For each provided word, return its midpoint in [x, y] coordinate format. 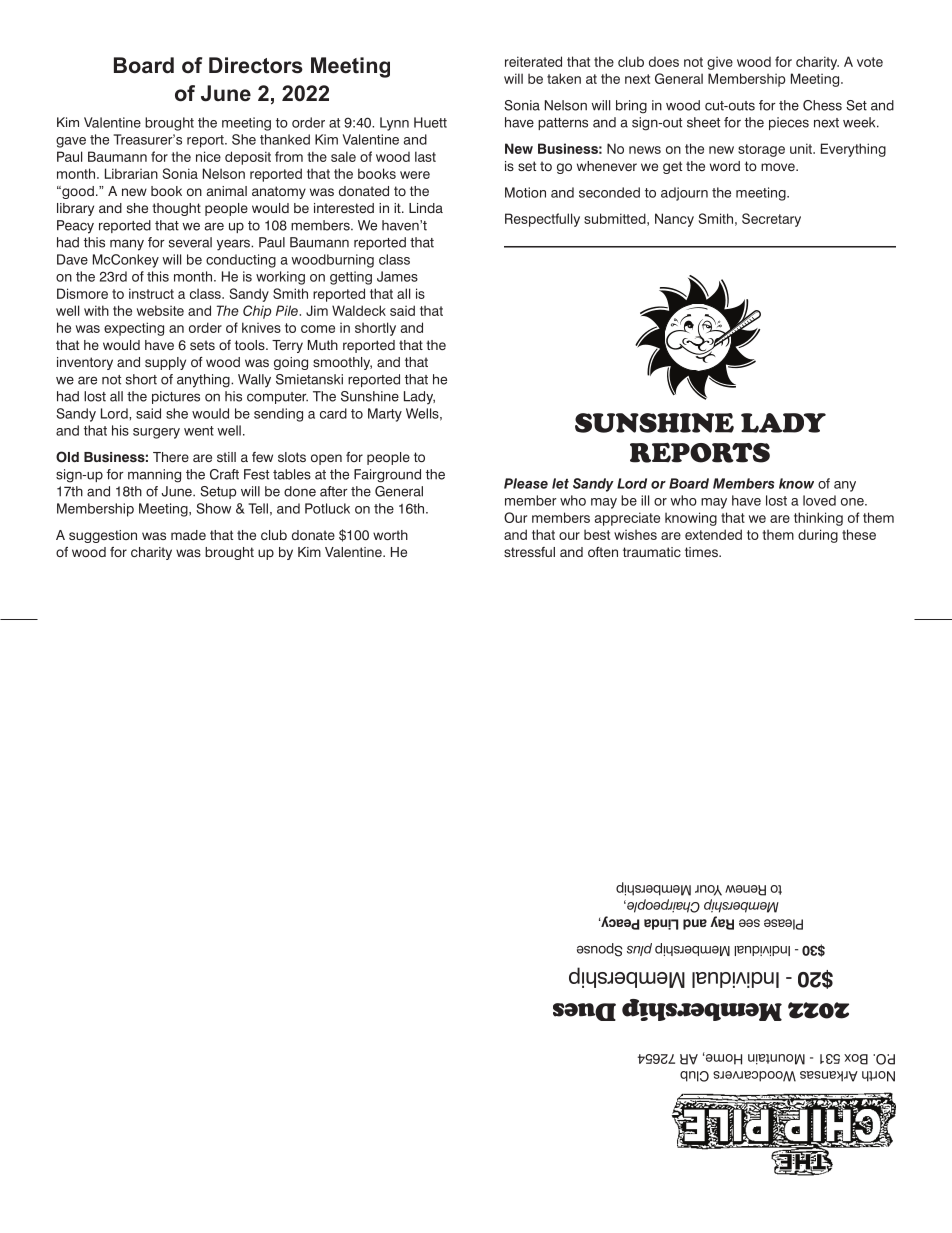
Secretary [771, 220]
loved [819, 500]
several [190, 242]
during [818, 536]
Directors [256, 65]
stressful [529, 552]
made [188, 535]
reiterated [533, 61]
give [720, 63]
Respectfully [542, 220]
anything [204, 381]
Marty [385, 415]
